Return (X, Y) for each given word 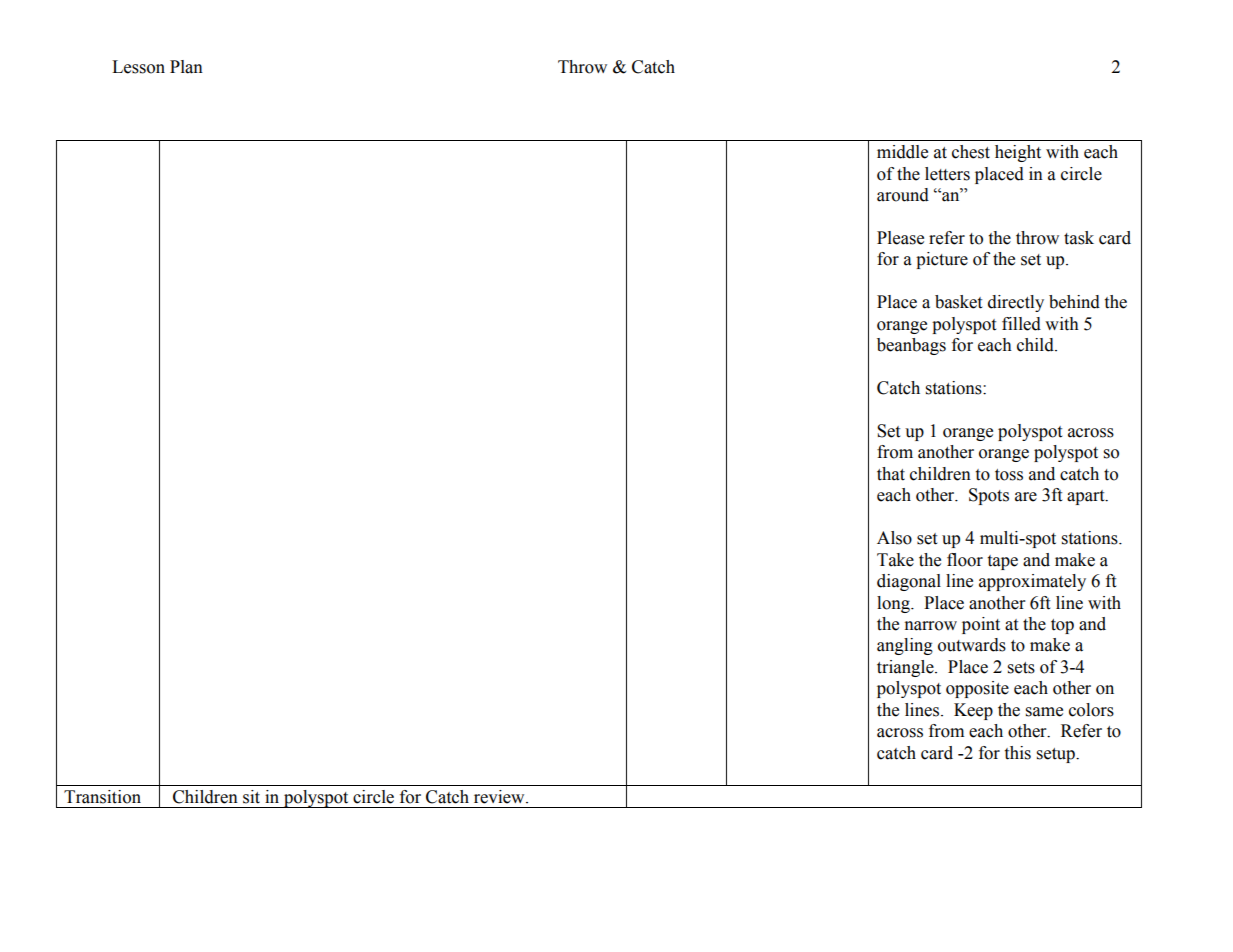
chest (971, 152)
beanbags (911, 346)
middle (902, 152)
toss (1009, 475)
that (891, 474)
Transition (102, 797)
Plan (186, 67)
